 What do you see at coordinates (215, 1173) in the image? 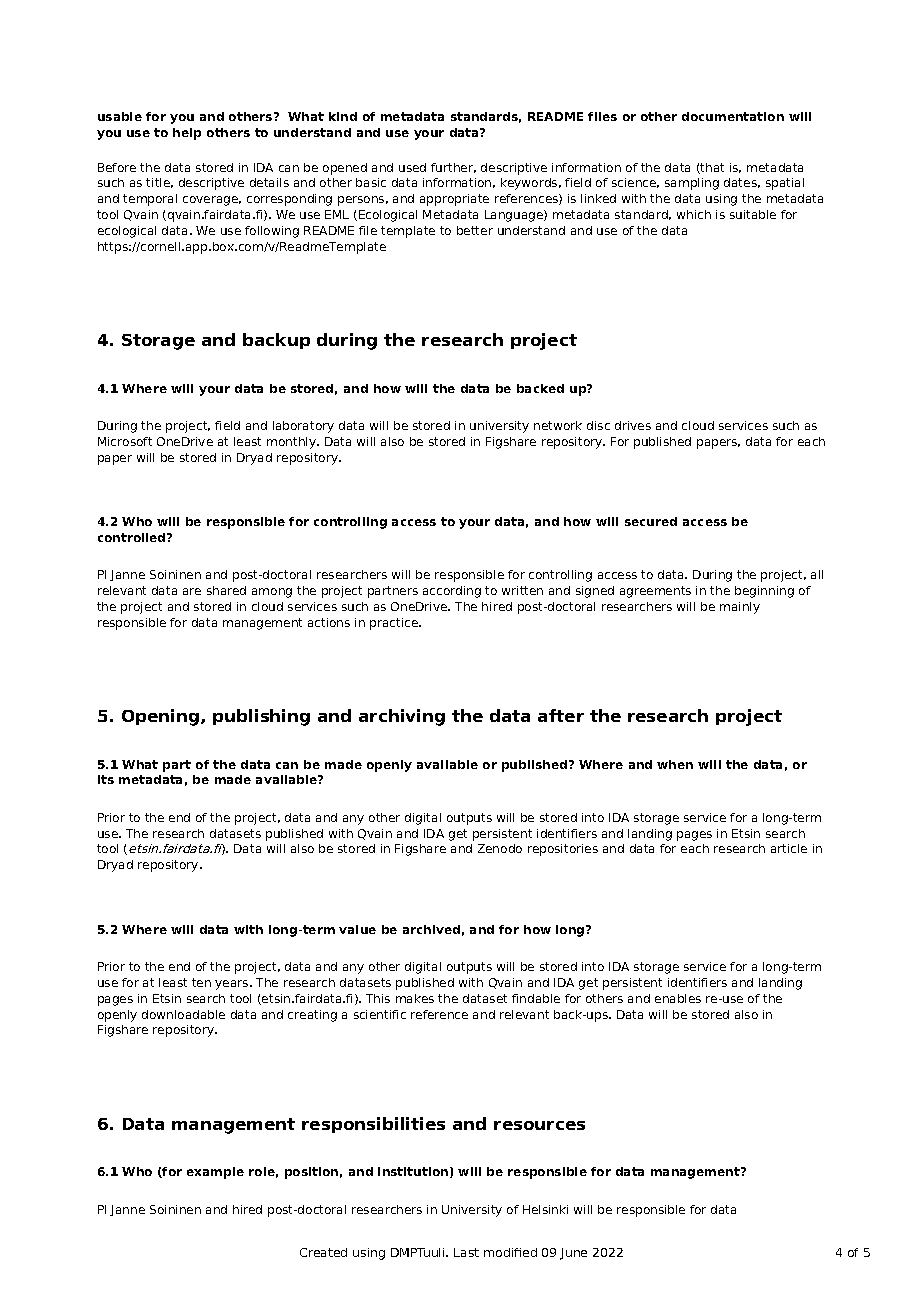
I see `example` at bounding box center [215, 1173].
